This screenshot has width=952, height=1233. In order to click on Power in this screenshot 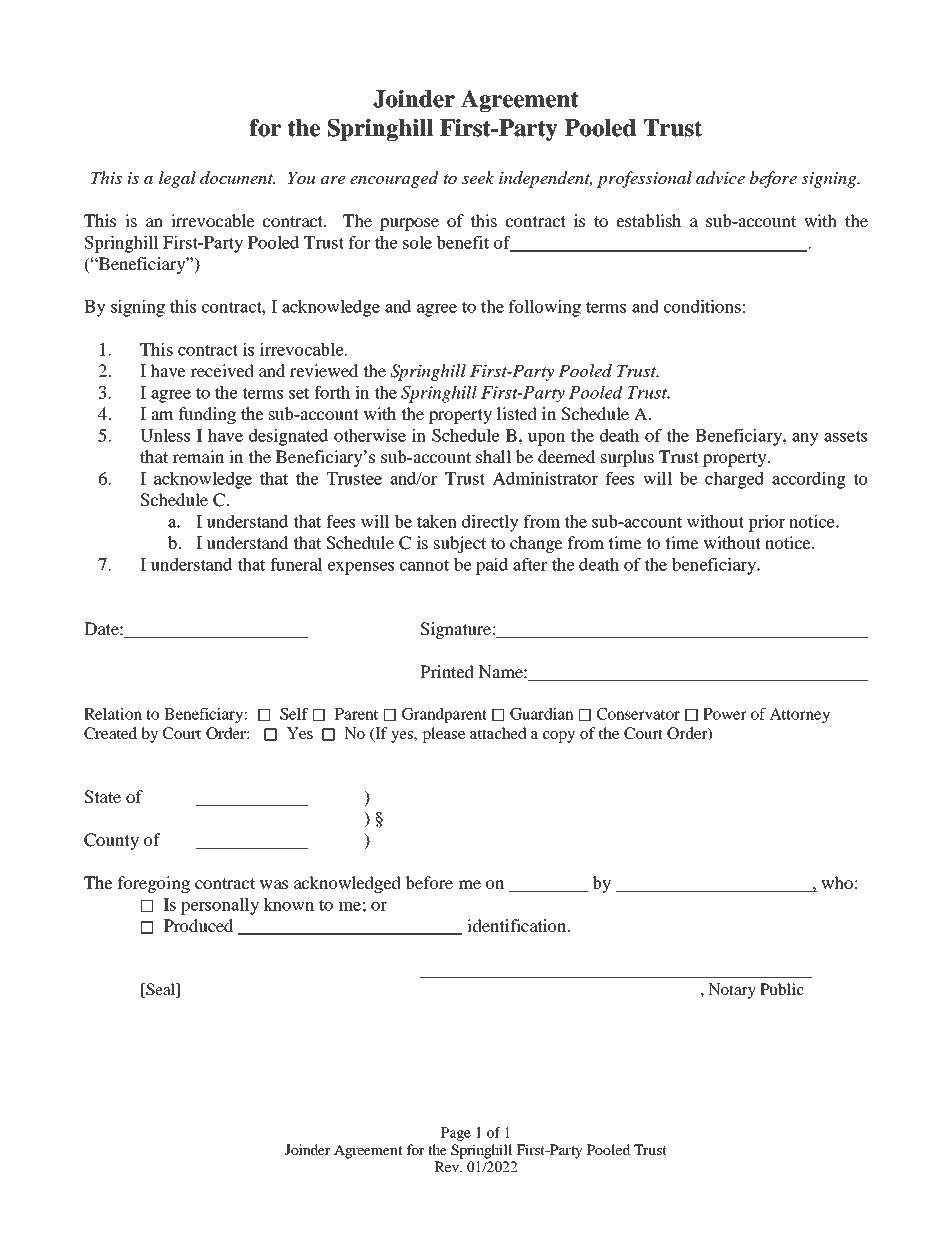, I will do `click(724, 714)`.
